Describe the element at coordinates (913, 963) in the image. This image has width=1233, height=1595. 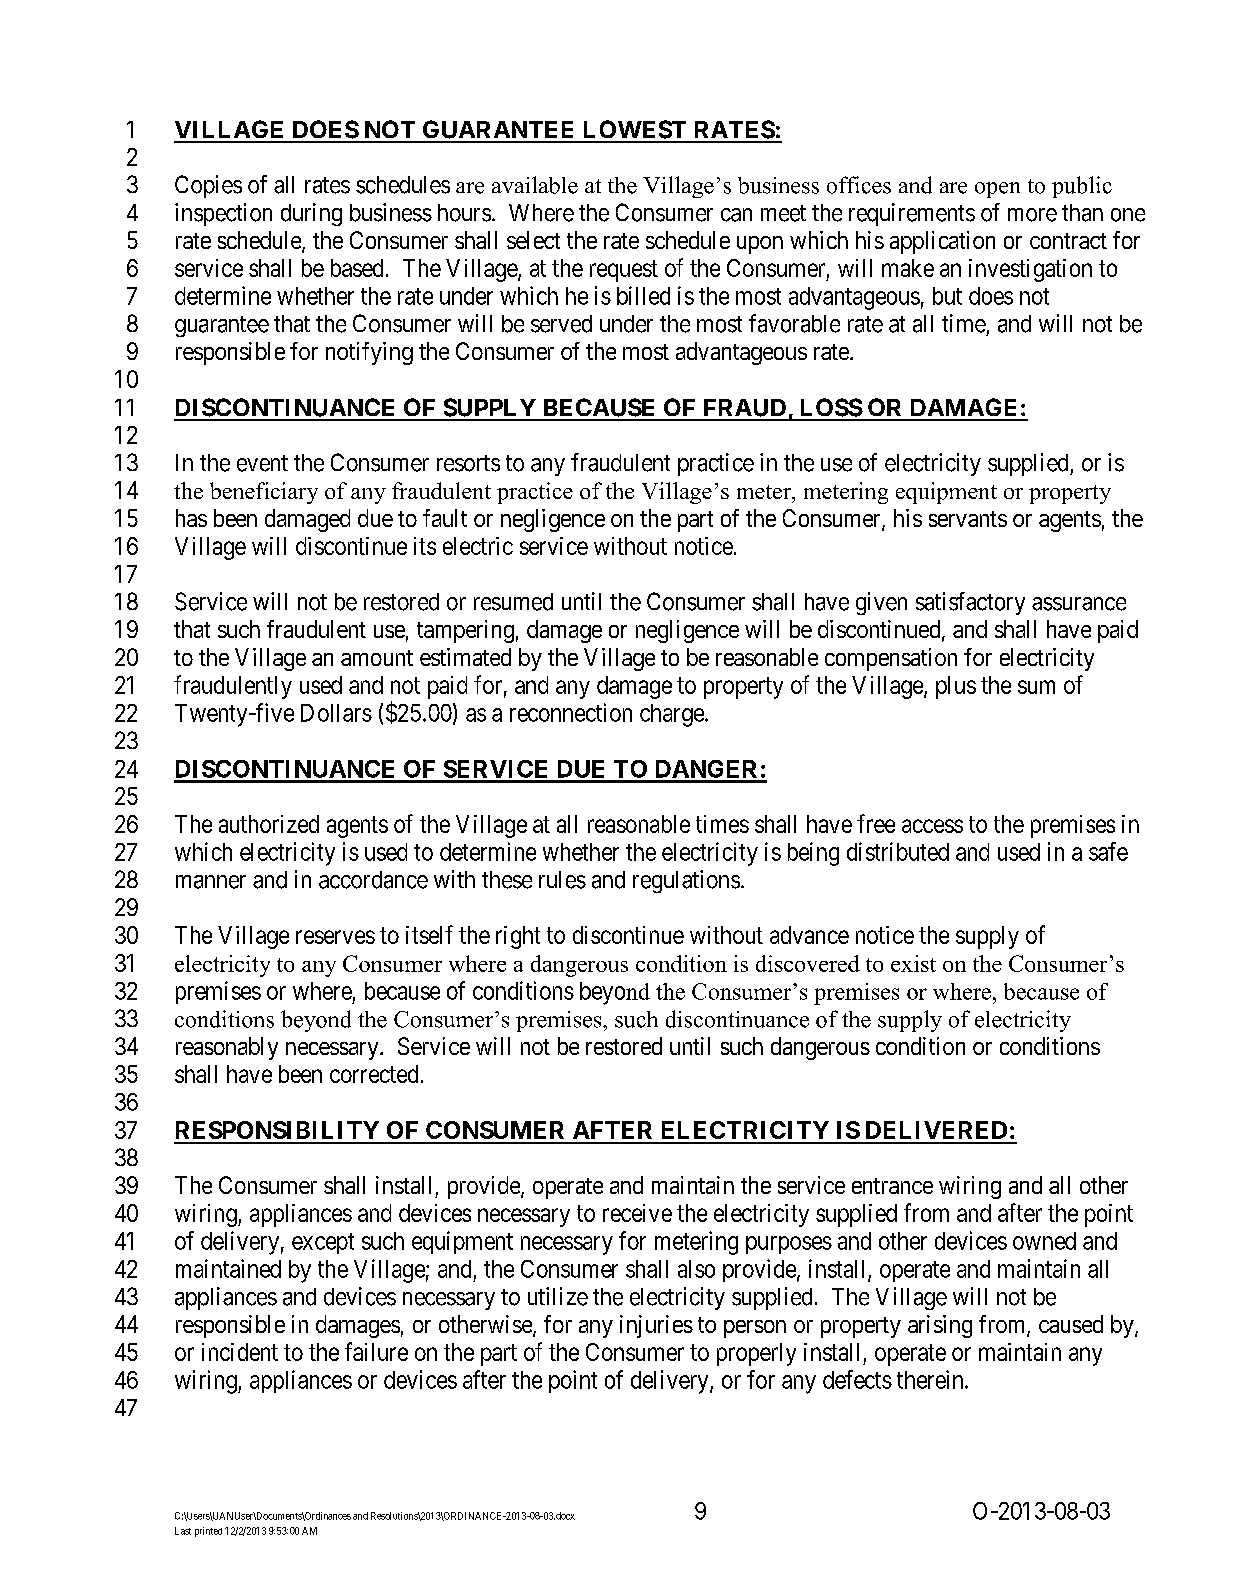
I see `exist` at that location.
